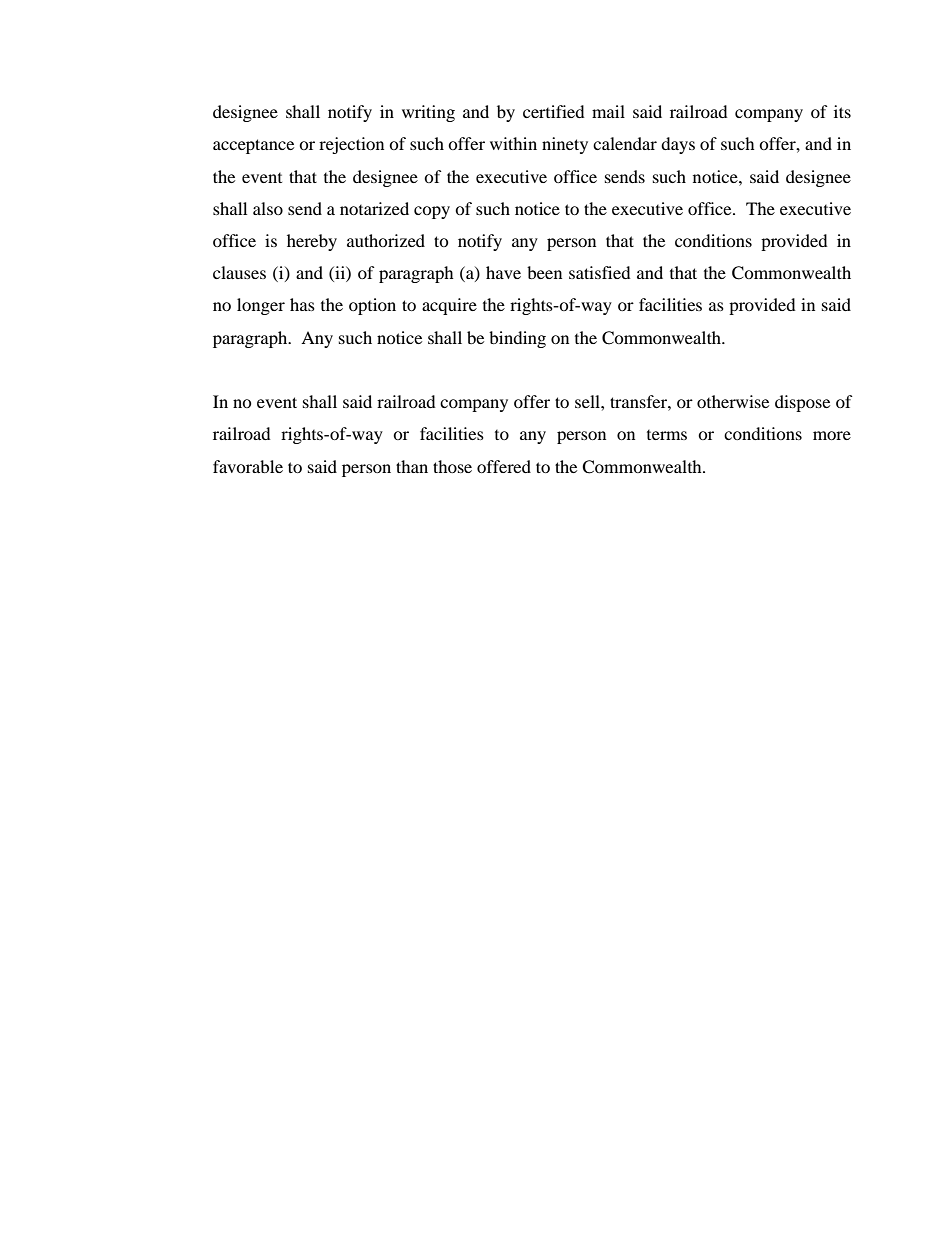  Describe the element at coordinates (312, 242) in the screenshot. I see `hereby` at that location.
